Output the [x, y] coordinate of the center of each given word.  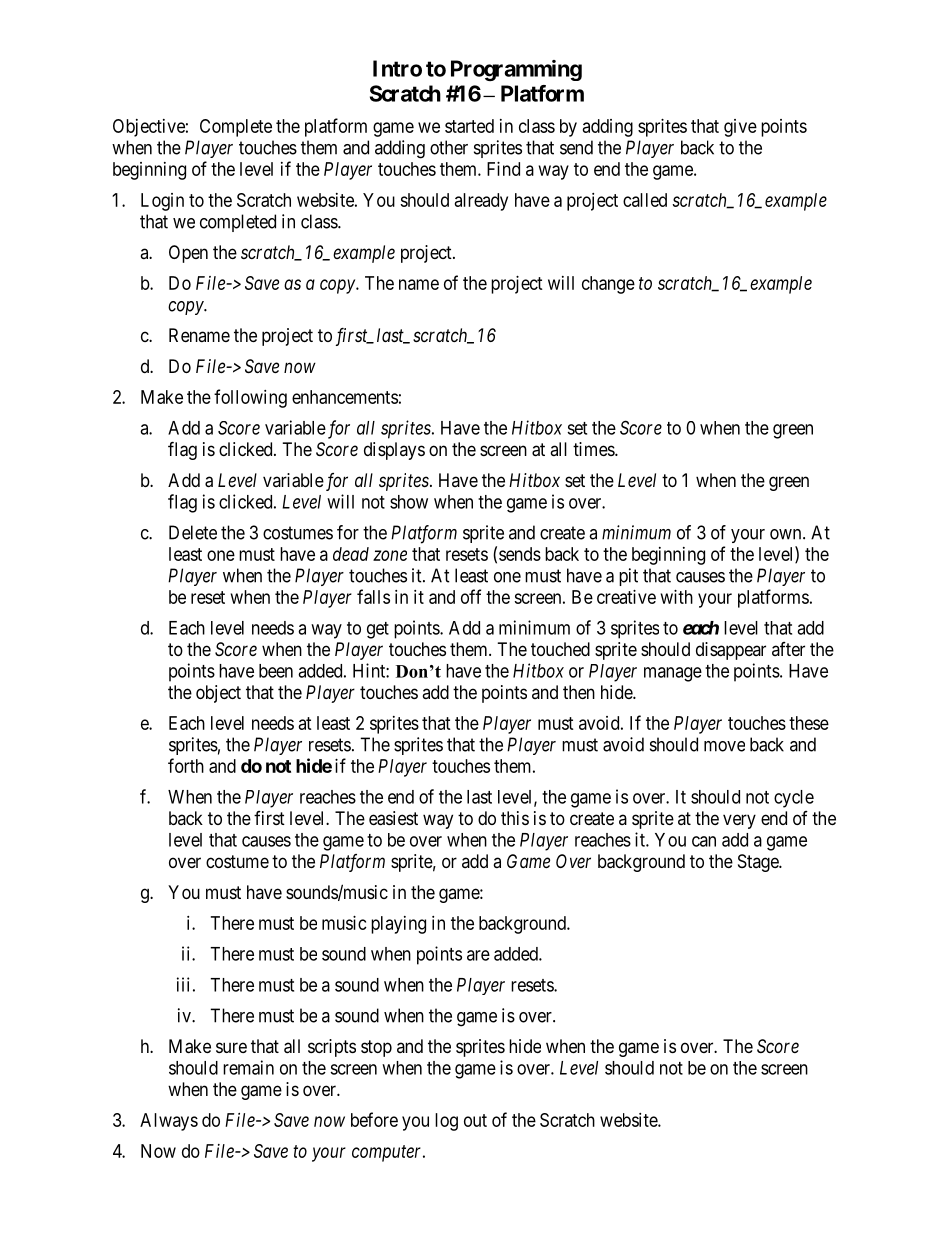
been [276, 671]
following [250, 398]
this [515, 818]
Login [162, 202]
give [740, 128]
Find [503, 169]
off [471, 596]
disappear [731, 651]
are [478, 955]
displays [394, 451]
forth [186, 765]
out [475, 1120]
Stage [759, 863]
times [594, 449]
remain [248, 1067]
